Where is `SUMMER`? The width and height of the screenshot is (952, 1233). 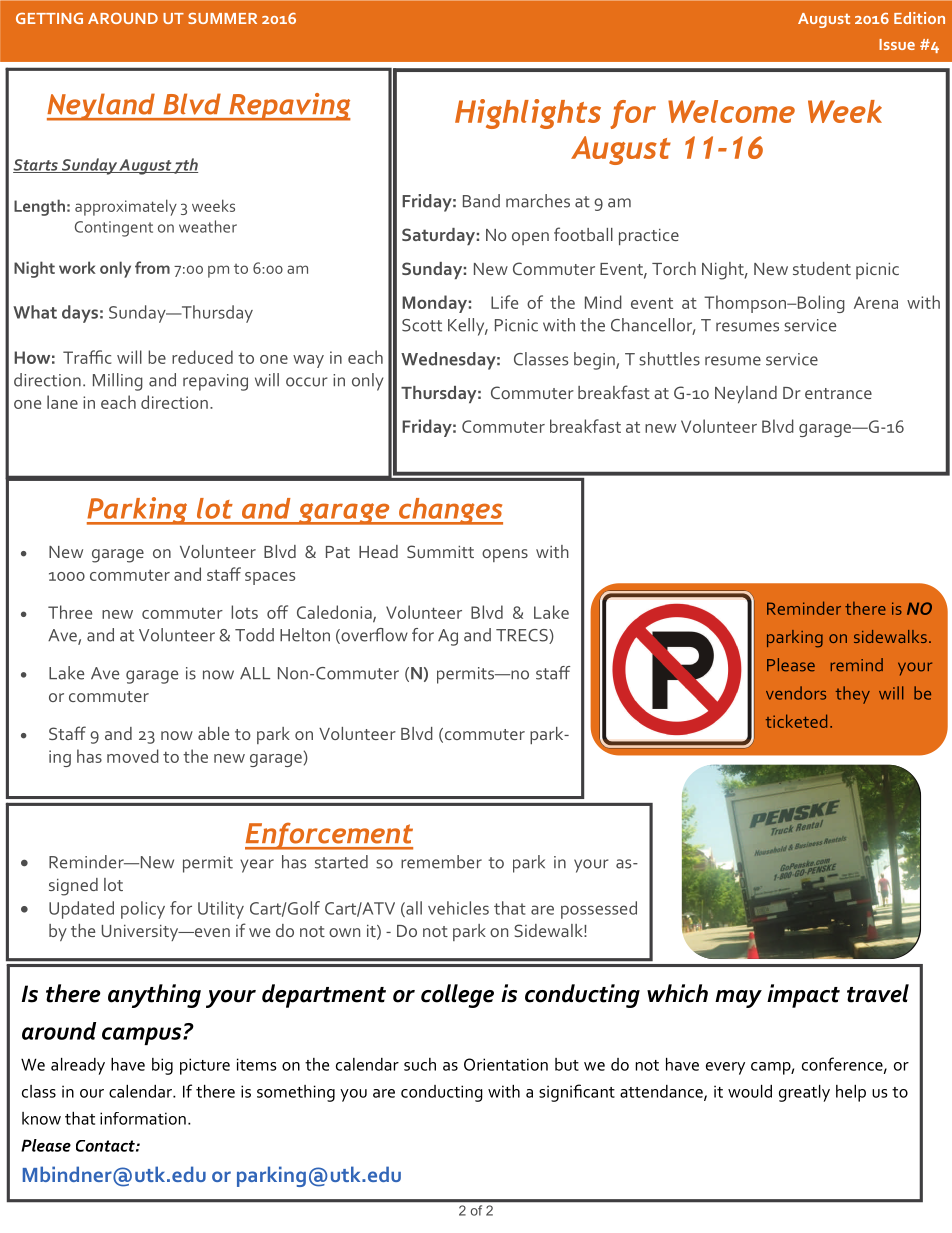
SUMMER is located at coordinates (222, 18).
